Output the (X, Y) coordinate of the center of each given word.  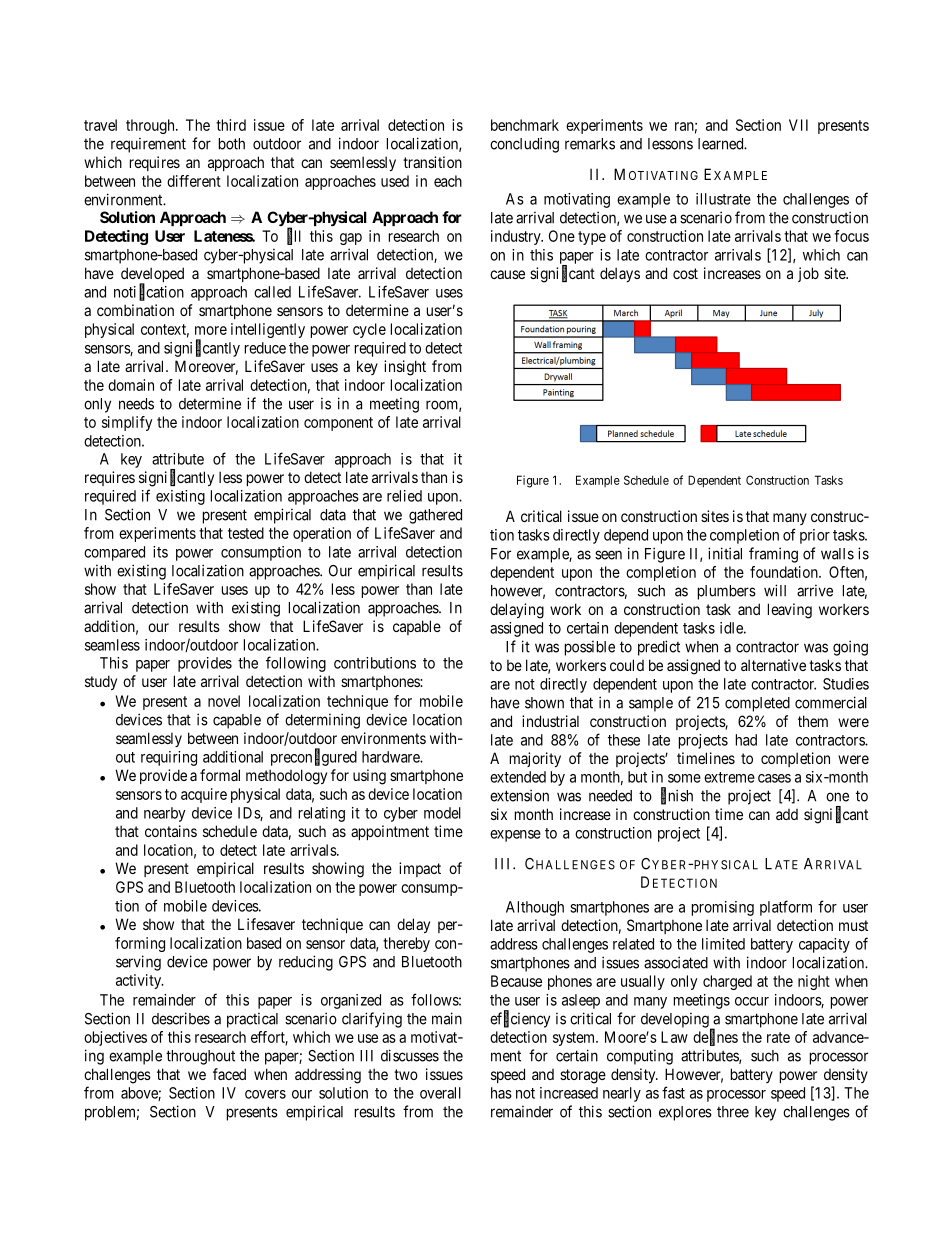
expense (515, 836)
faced (229, 1074)
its (160, 552)
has (501, 1093)
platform (786, 908)
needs (136, 404)
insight (405, 368)
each (448, 181)
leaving (790, 611)
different (194, 181)
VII (798, 125)
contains (171, 831)
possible (590, 648)
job (808, 274)
